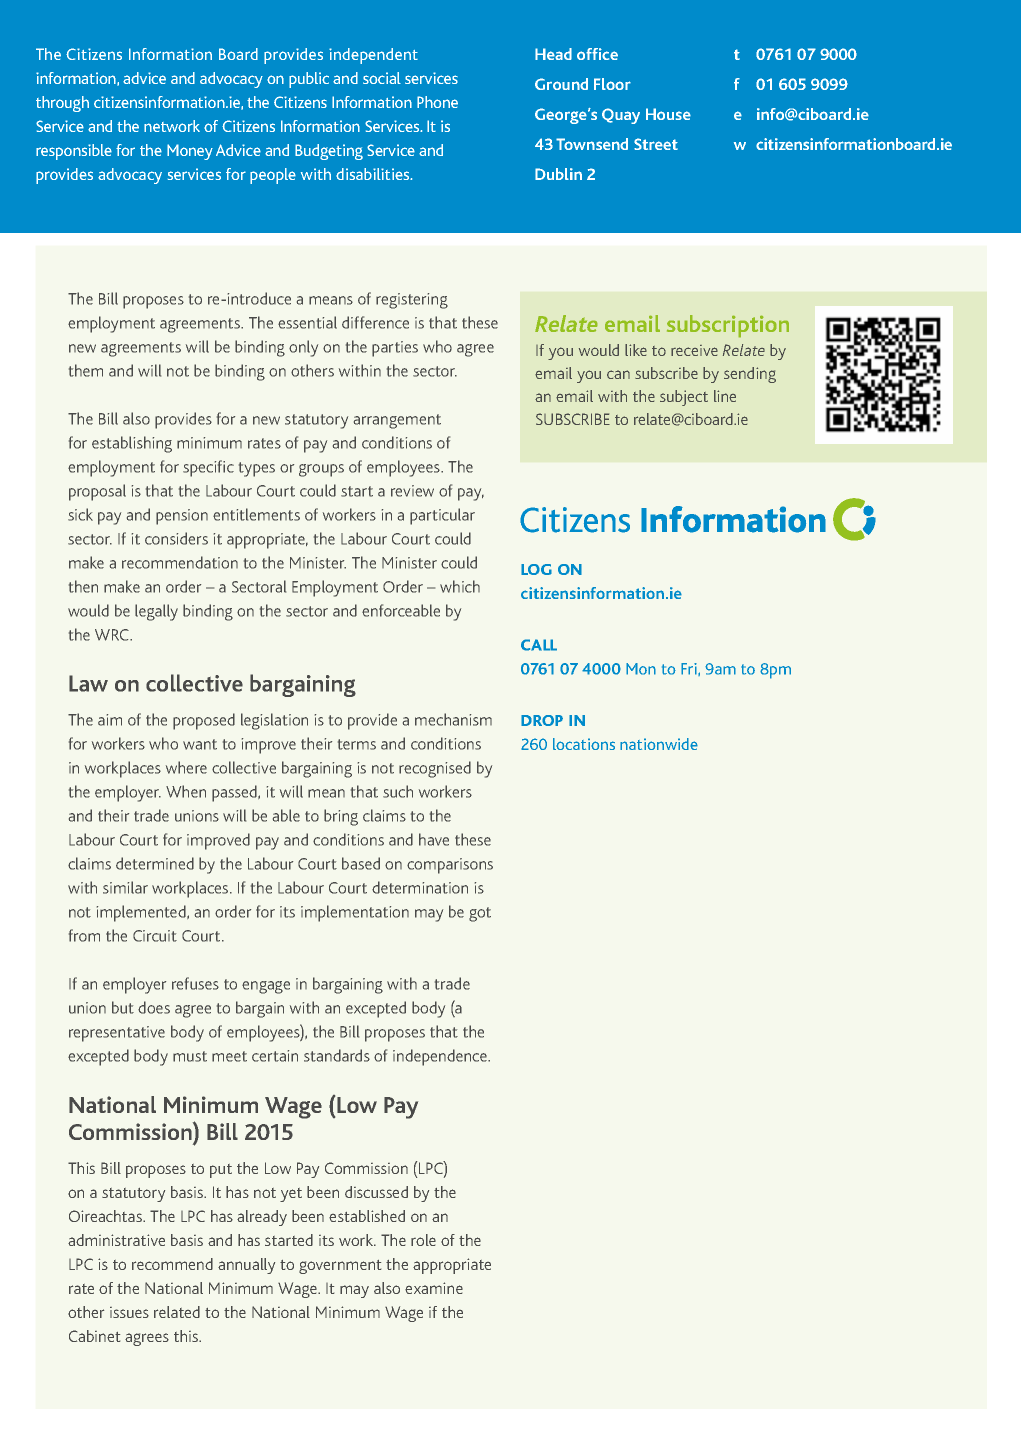  Describe the element at coordinates (659, 744) in the screenshot. I see `nationwide` at that location.
